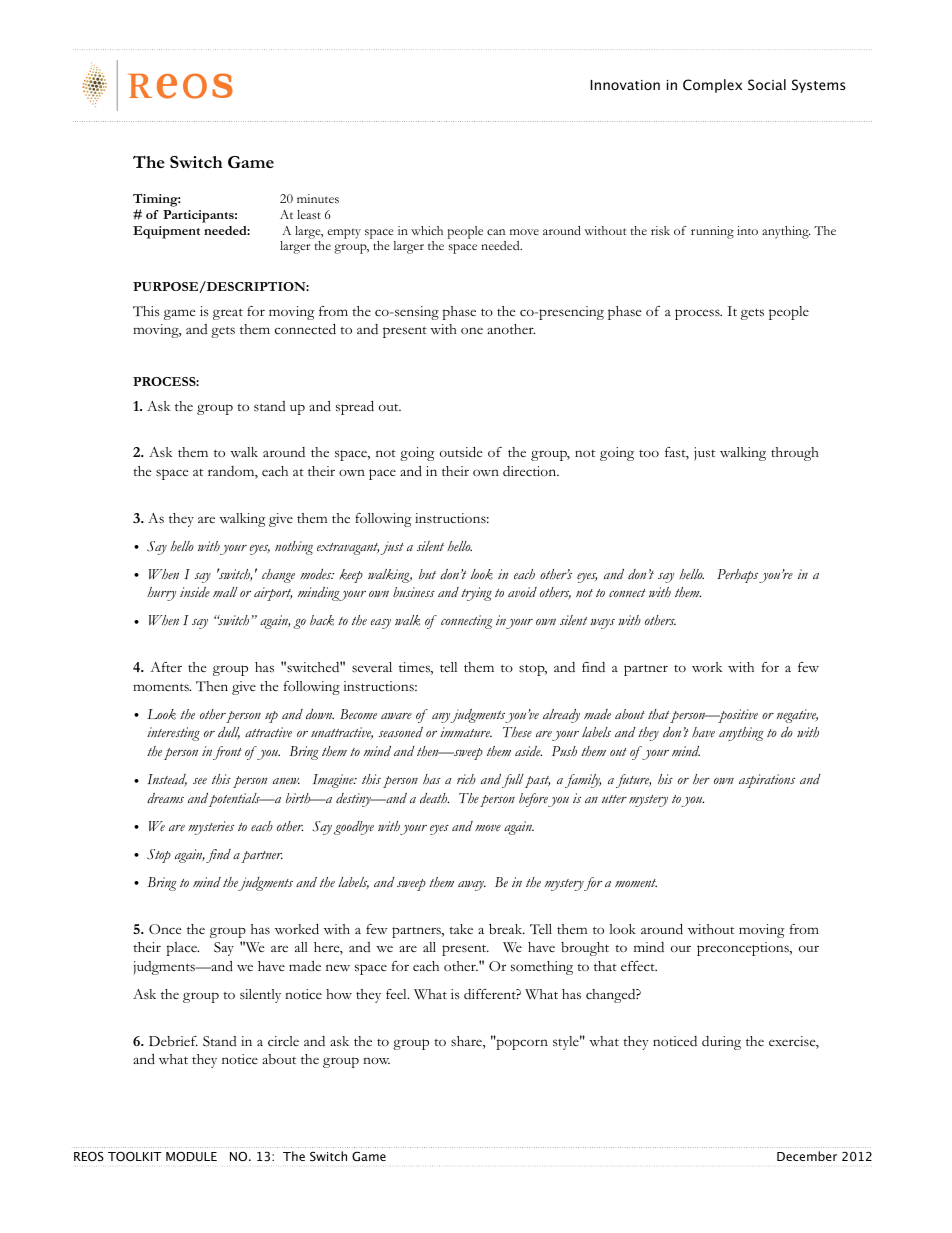 The image size is (952, 1233). I want to click on minutes, so click(318, 198).
